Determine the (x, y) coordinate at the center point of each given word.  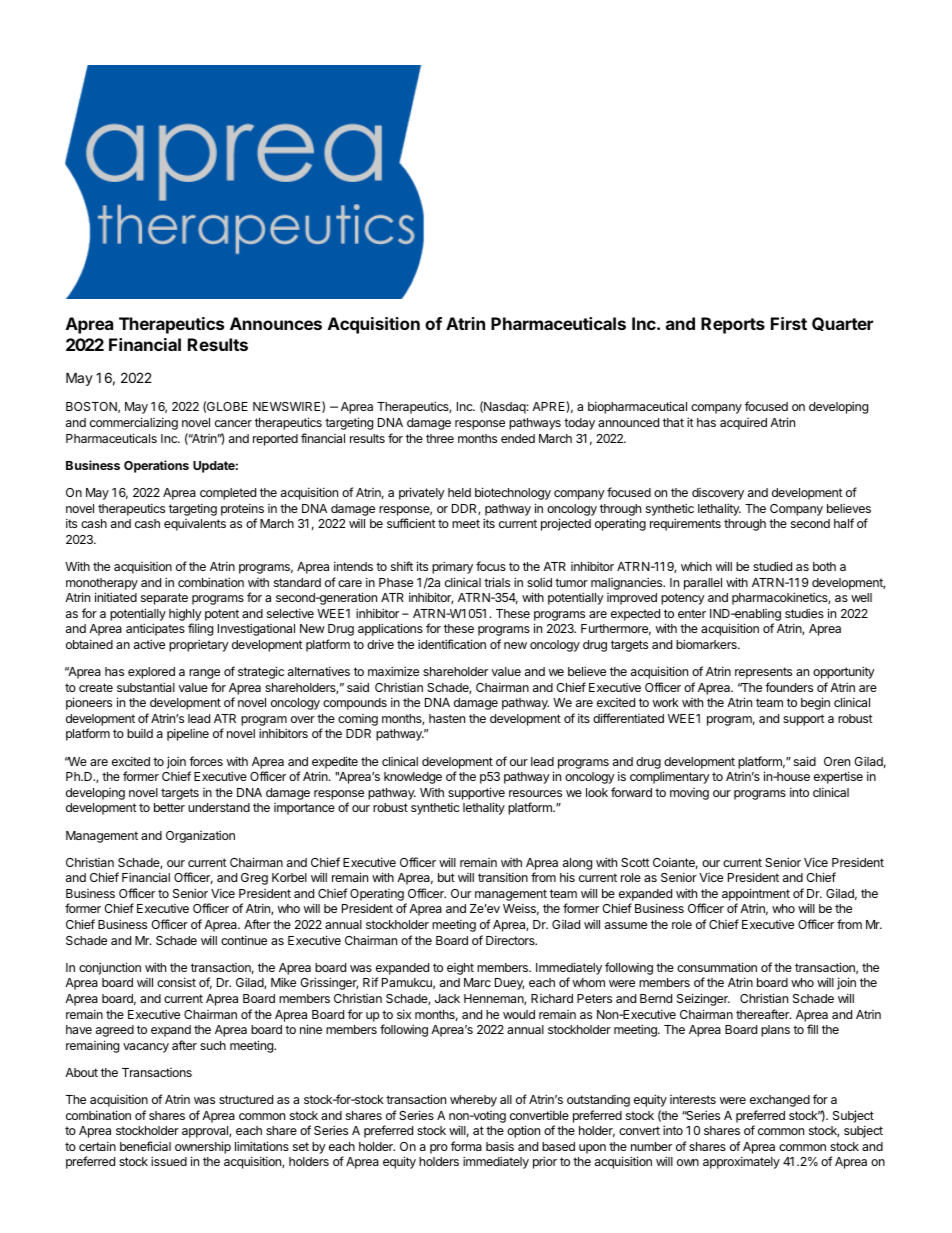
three (440, 438)
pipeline (188, 734)
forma (466, 1146)
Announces (276, 323)
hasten (447, 718)
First (789, 323)
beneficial (145, 1146)
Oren (837, 761)
